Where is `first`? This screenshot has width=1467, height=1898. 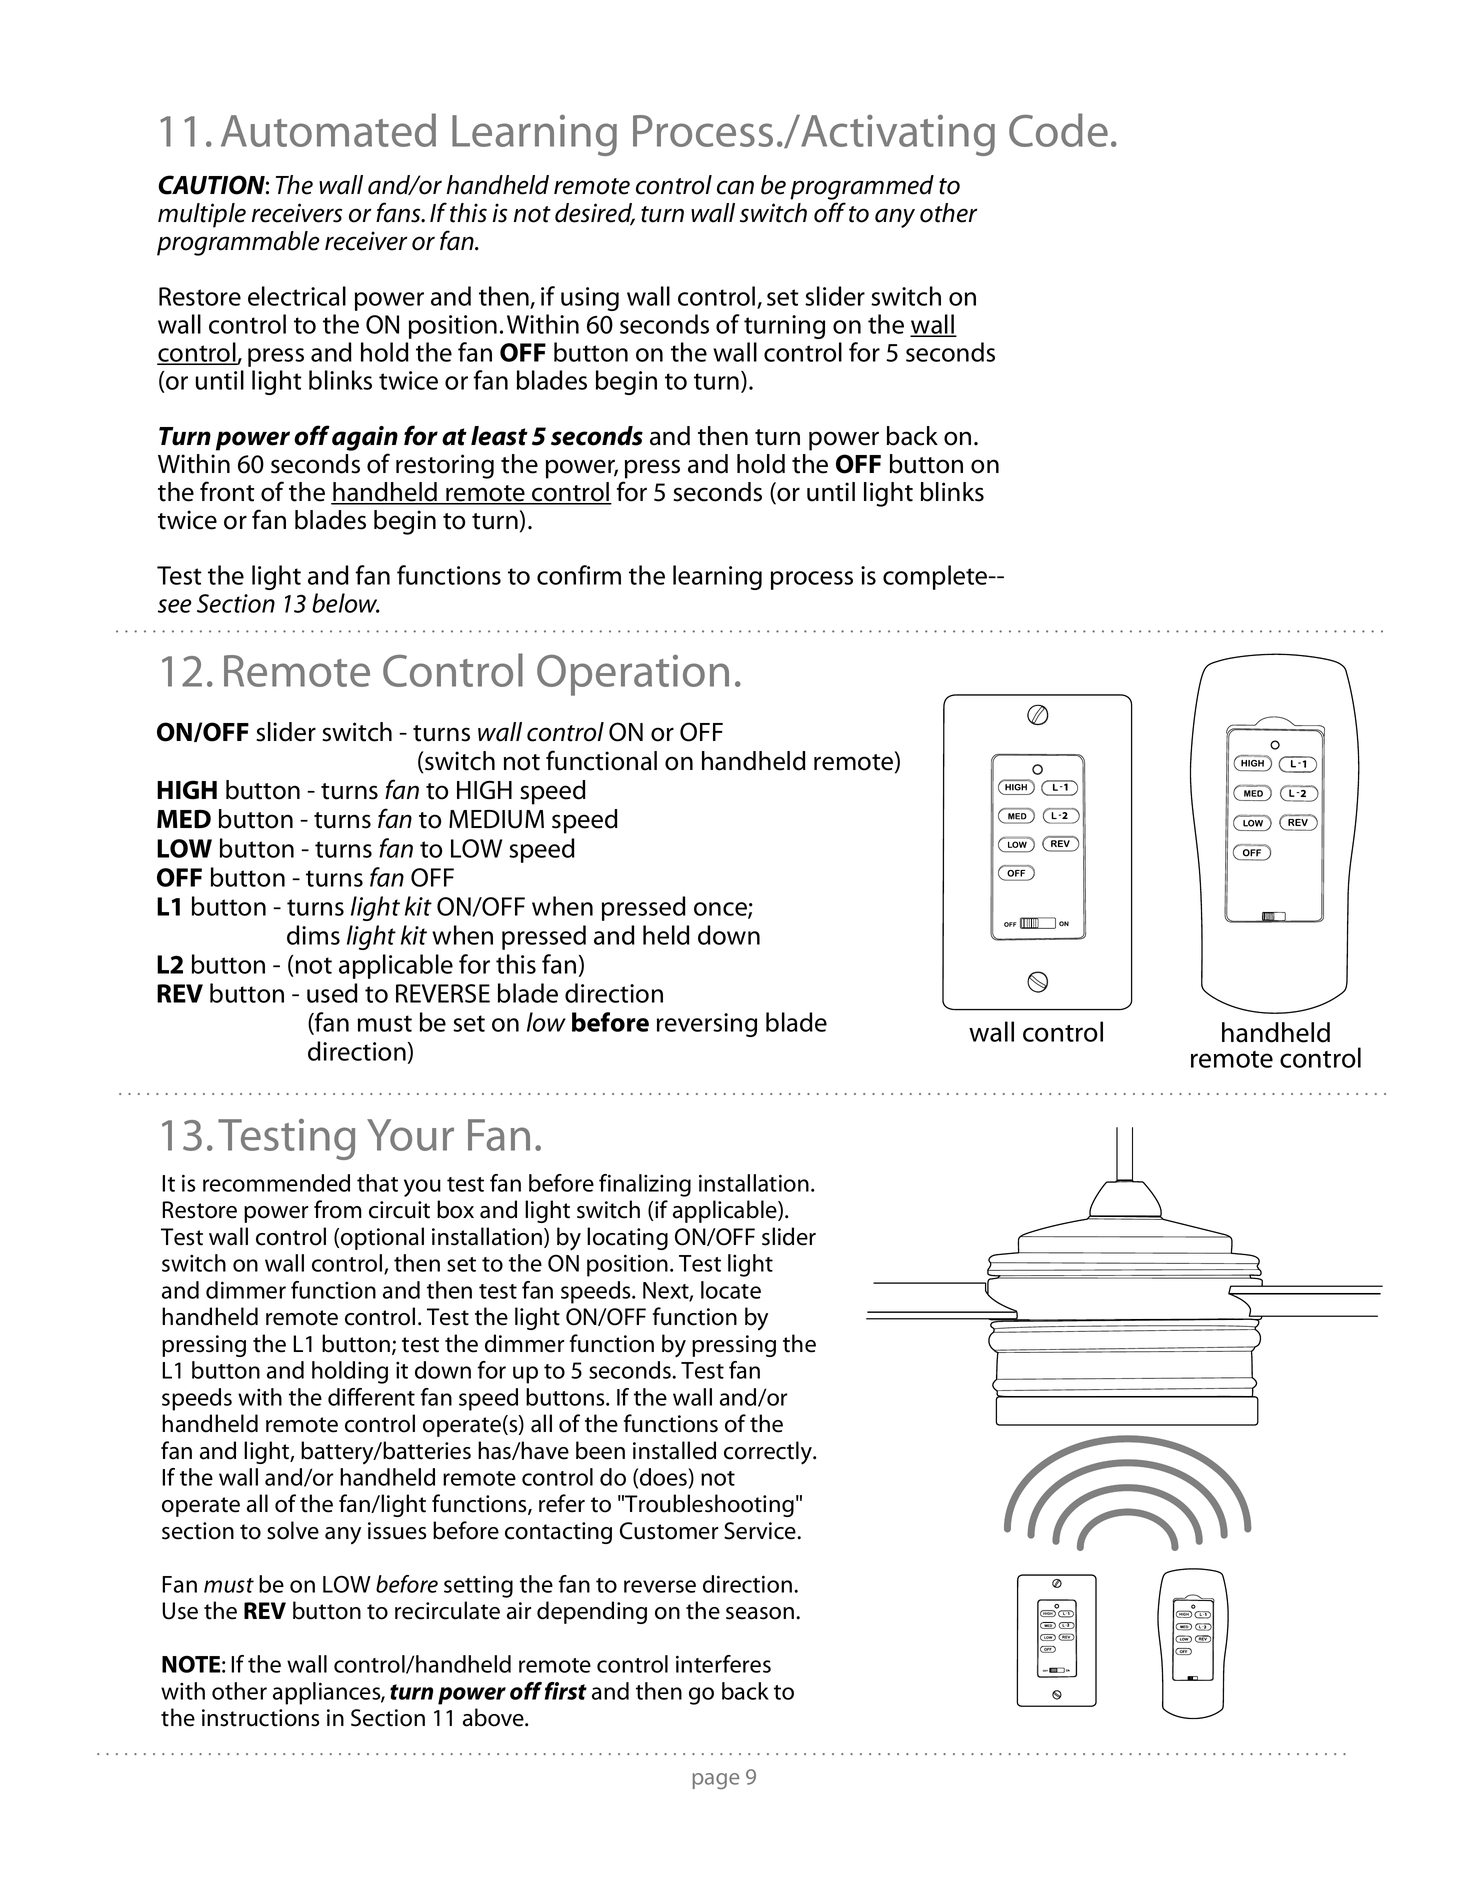
first is located at coordinates (566, 1691).
